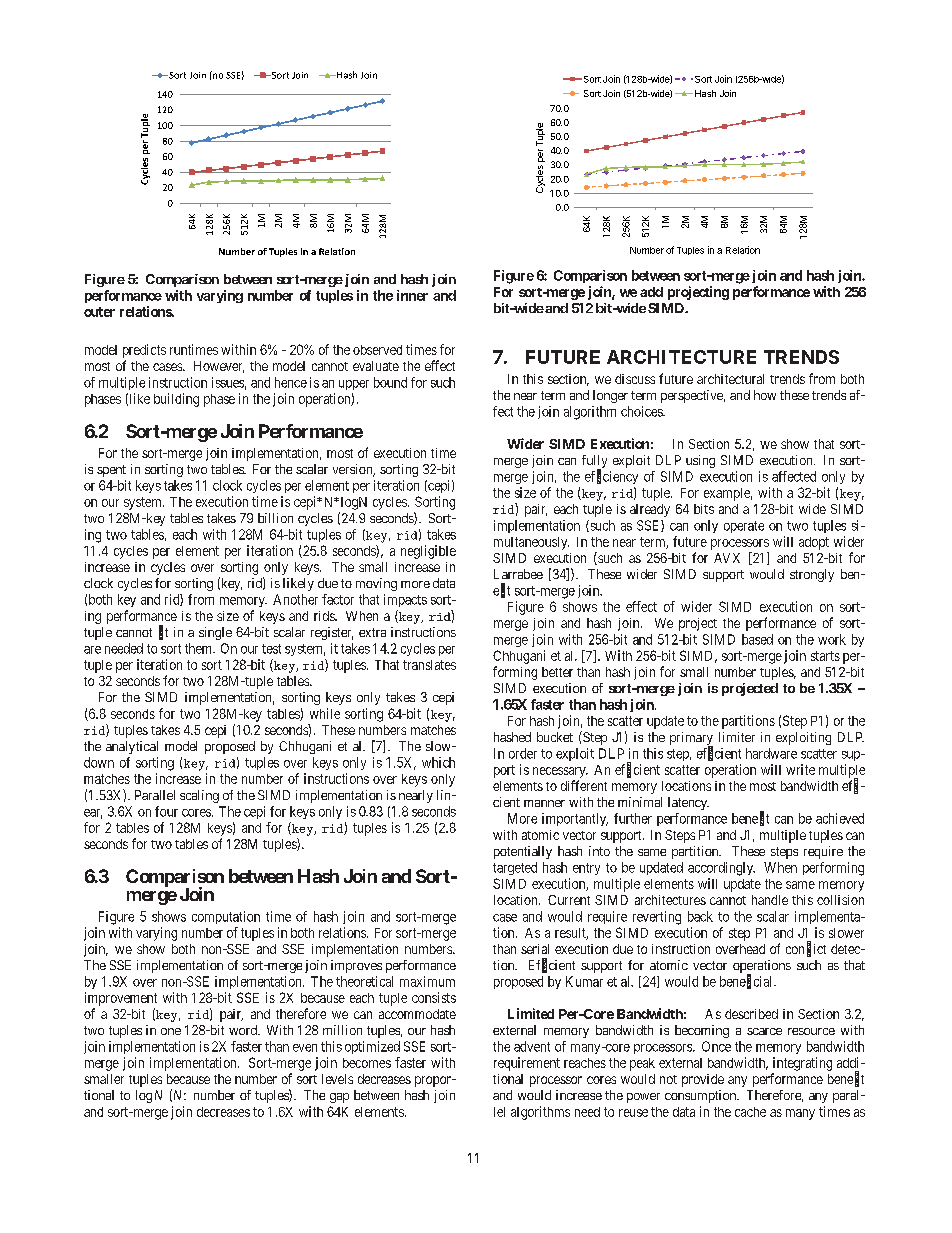  What do you see at coordinates (744, 527) in the screenshot?
I see `operate` at bounding box center [744, 527].
